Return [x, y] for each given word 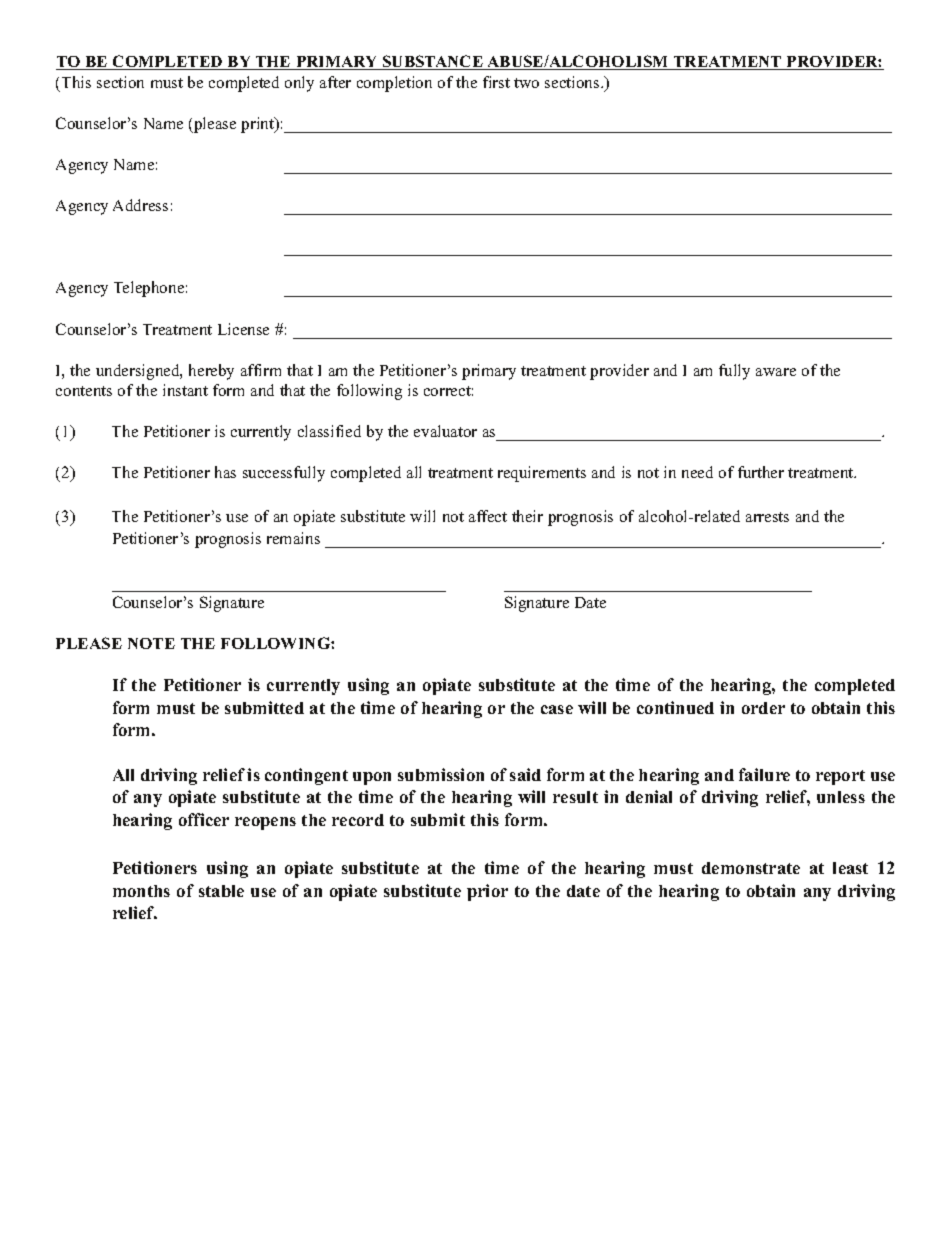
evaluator [445, 431]
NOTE [151, 643]
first [496, 82]
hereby [211, 372]
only [299, 84]
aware [776, 372]
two [526, 83]
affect [488, 516]
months [141, 891]
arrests [767, 517]
